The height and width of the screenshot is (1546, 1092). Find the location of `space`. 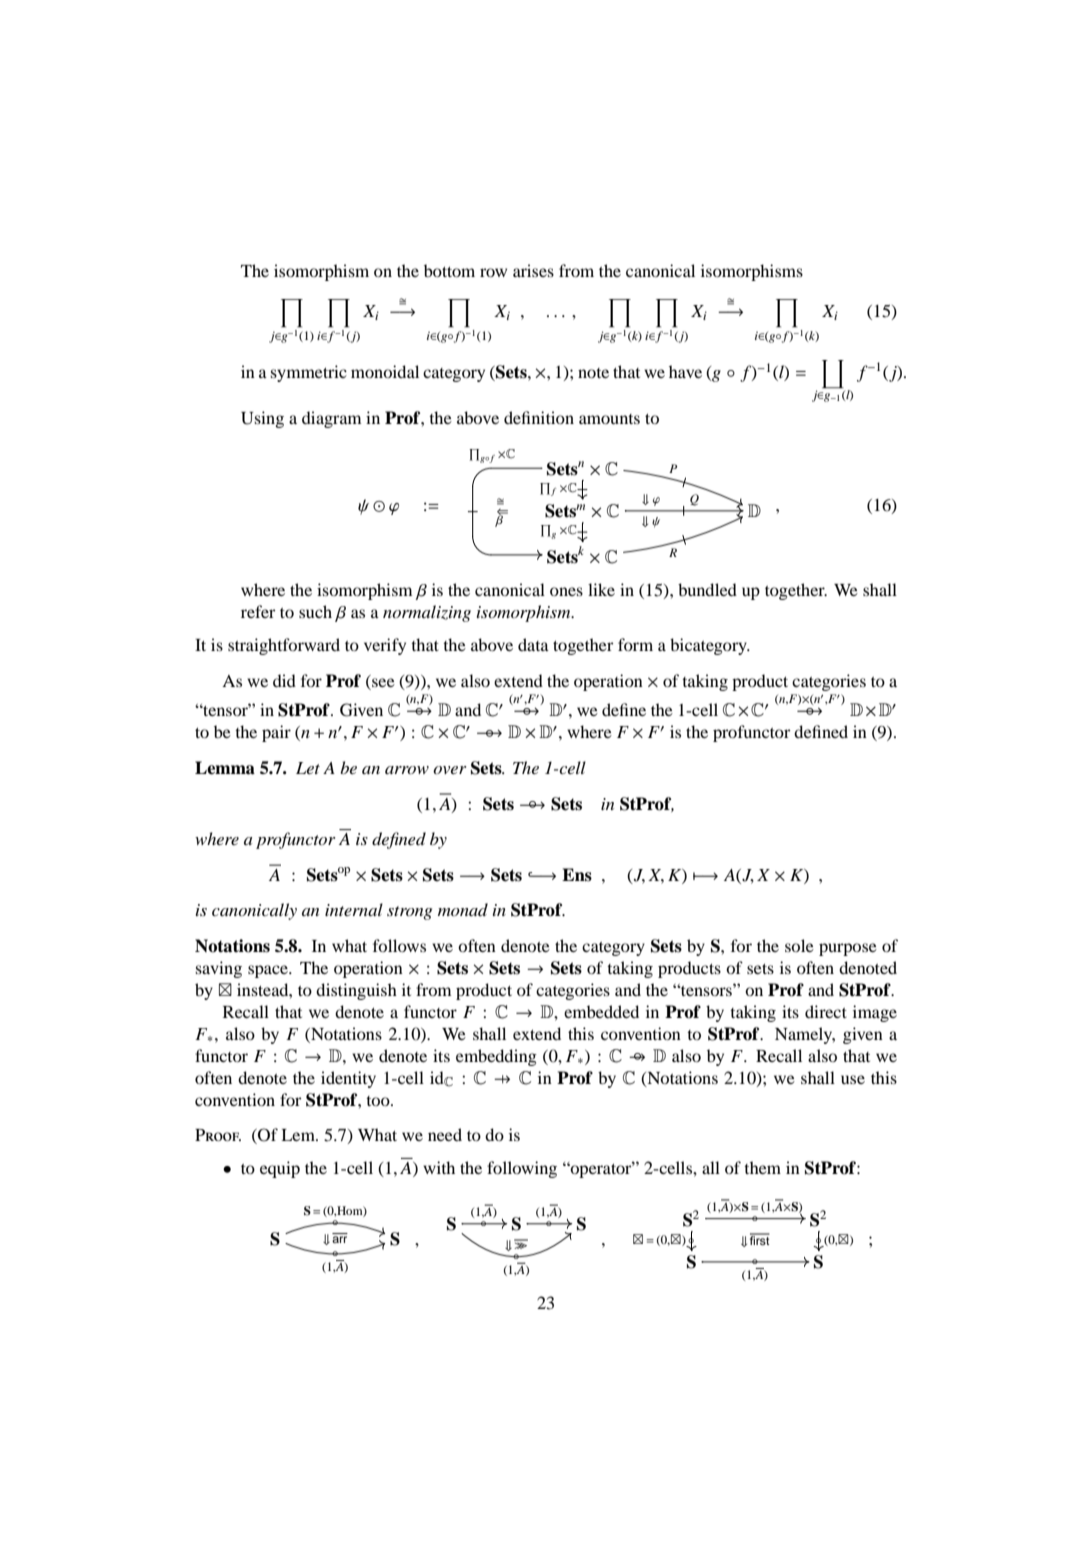

space is located at coordinates (269, 971).
